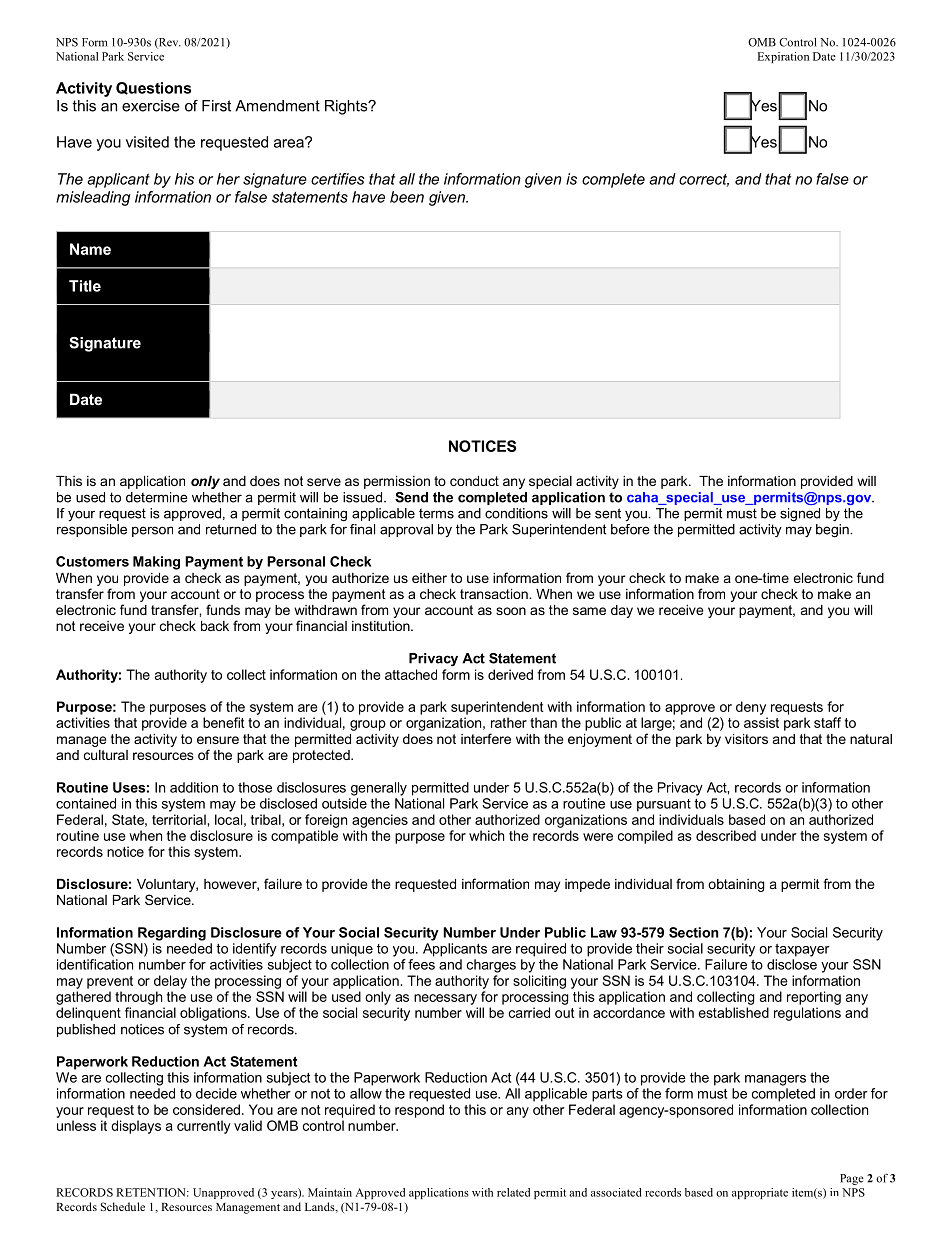  I want to click on soon, so click(511, 611).
